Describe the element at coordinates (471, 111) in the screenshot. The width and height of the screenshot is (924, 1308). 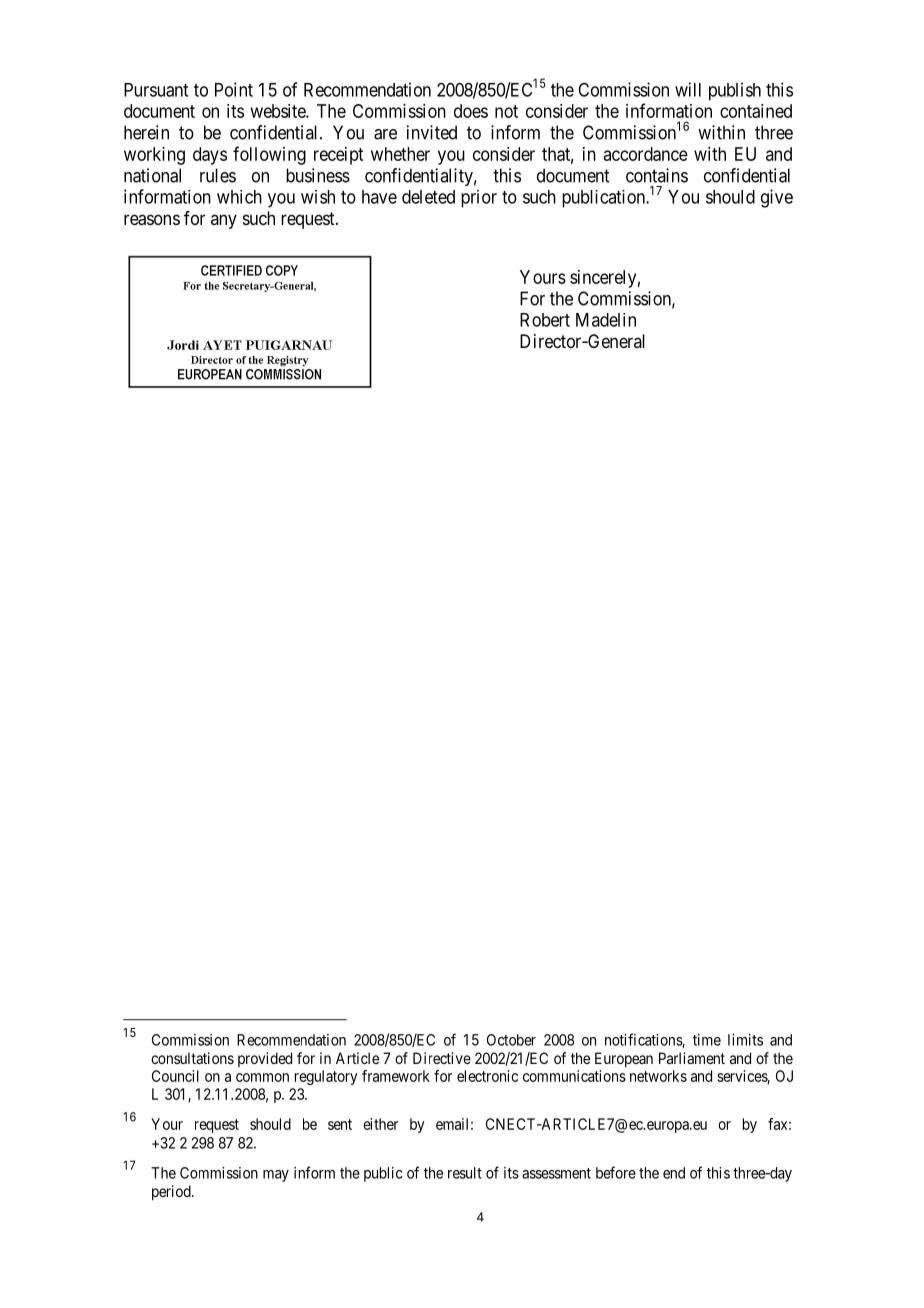
I see `does` at that location.
